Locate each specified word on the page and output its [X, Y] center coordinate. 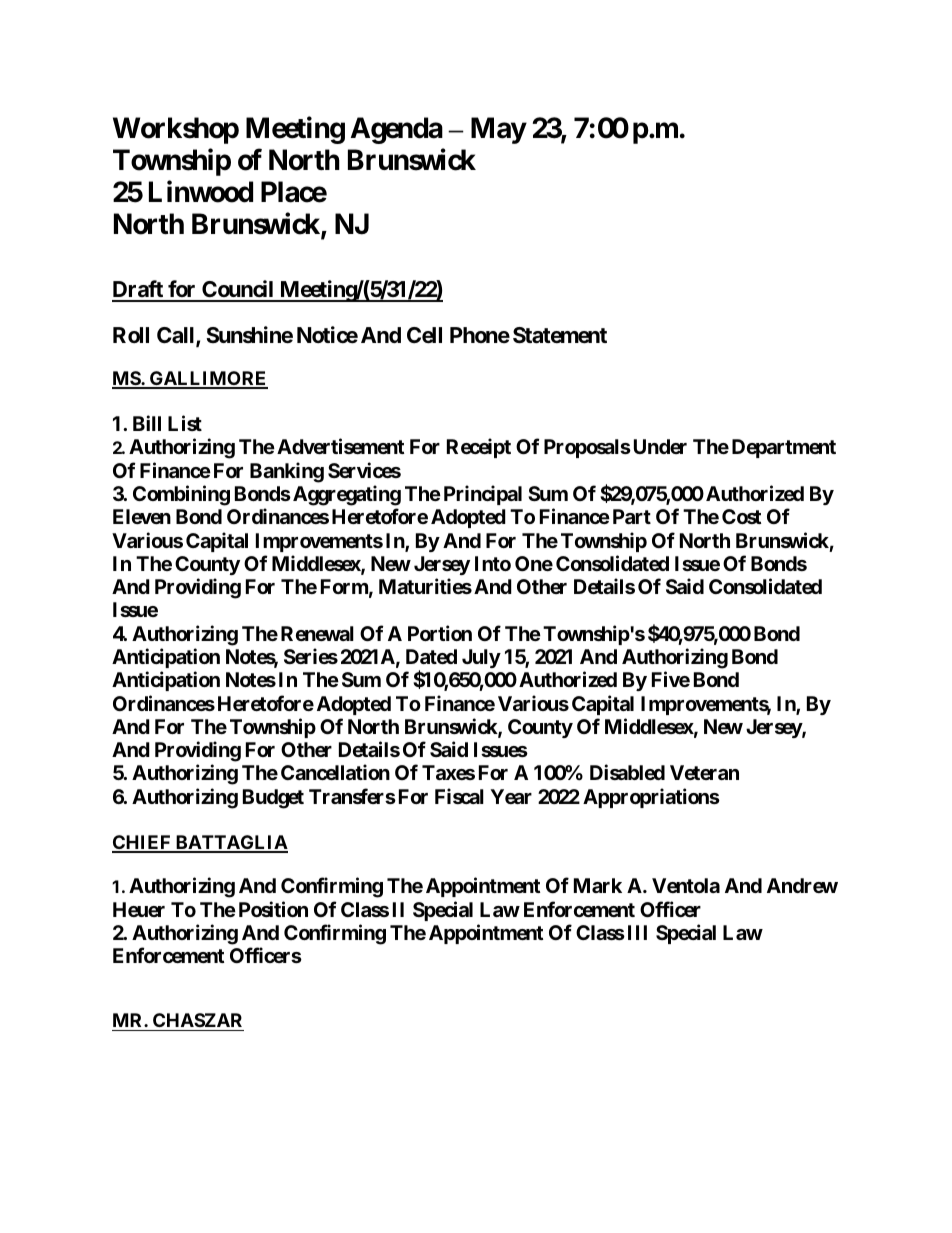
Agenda [397, 130]
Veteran [704, 772]
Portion [440, 633]
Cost [741, 516]
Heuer [139, 909]
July [481, 658]
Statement [560, 335]
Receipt [479, 448]
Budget [273, 799]
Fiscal [459, 796]
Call [177, 336]
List [185, 423]
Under [660, 446]
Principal [483, 495]
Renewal [317, 633]
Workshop [176, 130]
